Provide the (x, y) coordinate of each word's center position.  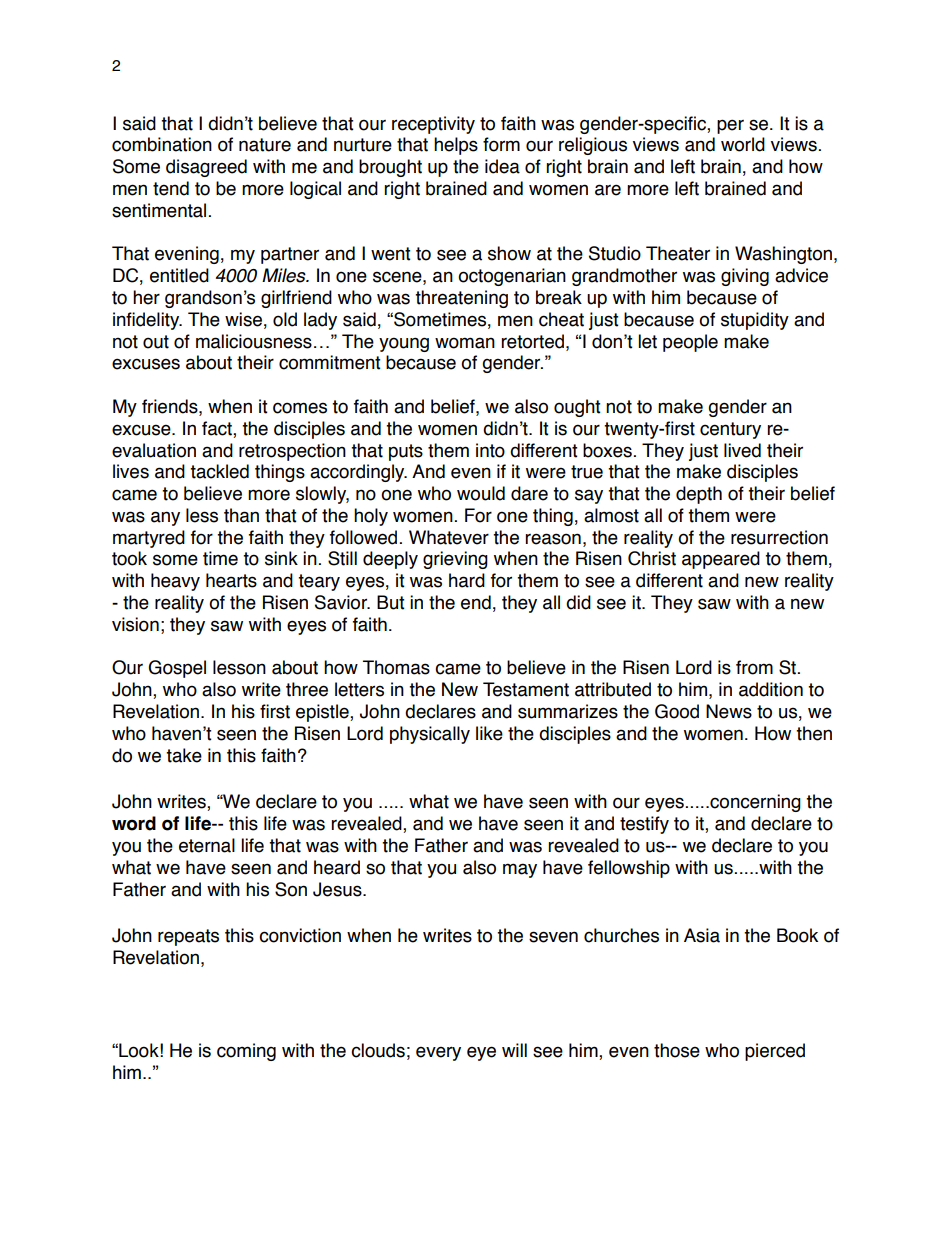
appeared (721, 560)
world (743, 144)
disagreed (206, 168)
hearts (231, 580)
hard (467, 580)
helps (456, 146)
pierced (775, 1052)
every (438, 1053)
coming (246, 1052)
